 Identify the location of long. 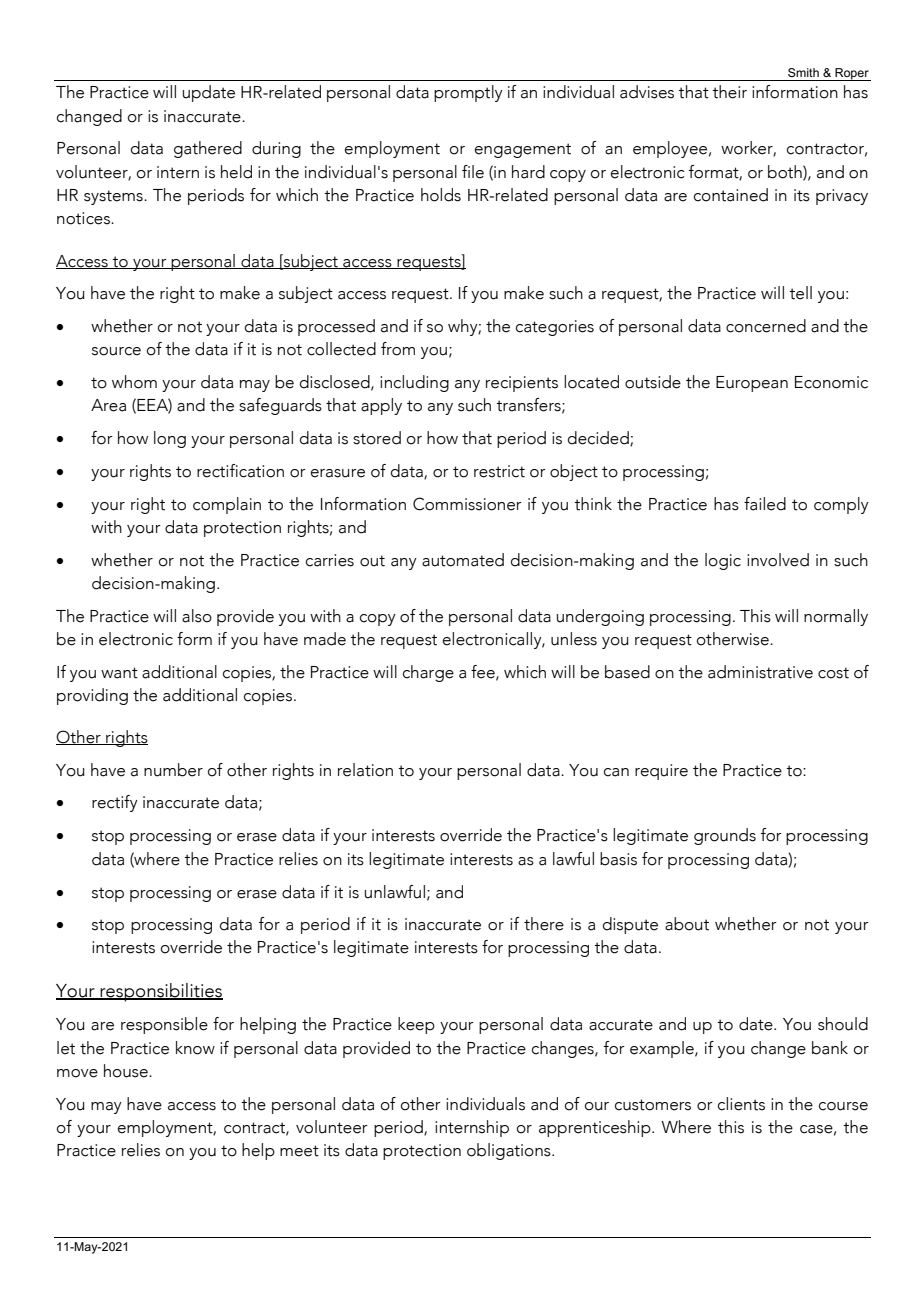
(170, 439).
